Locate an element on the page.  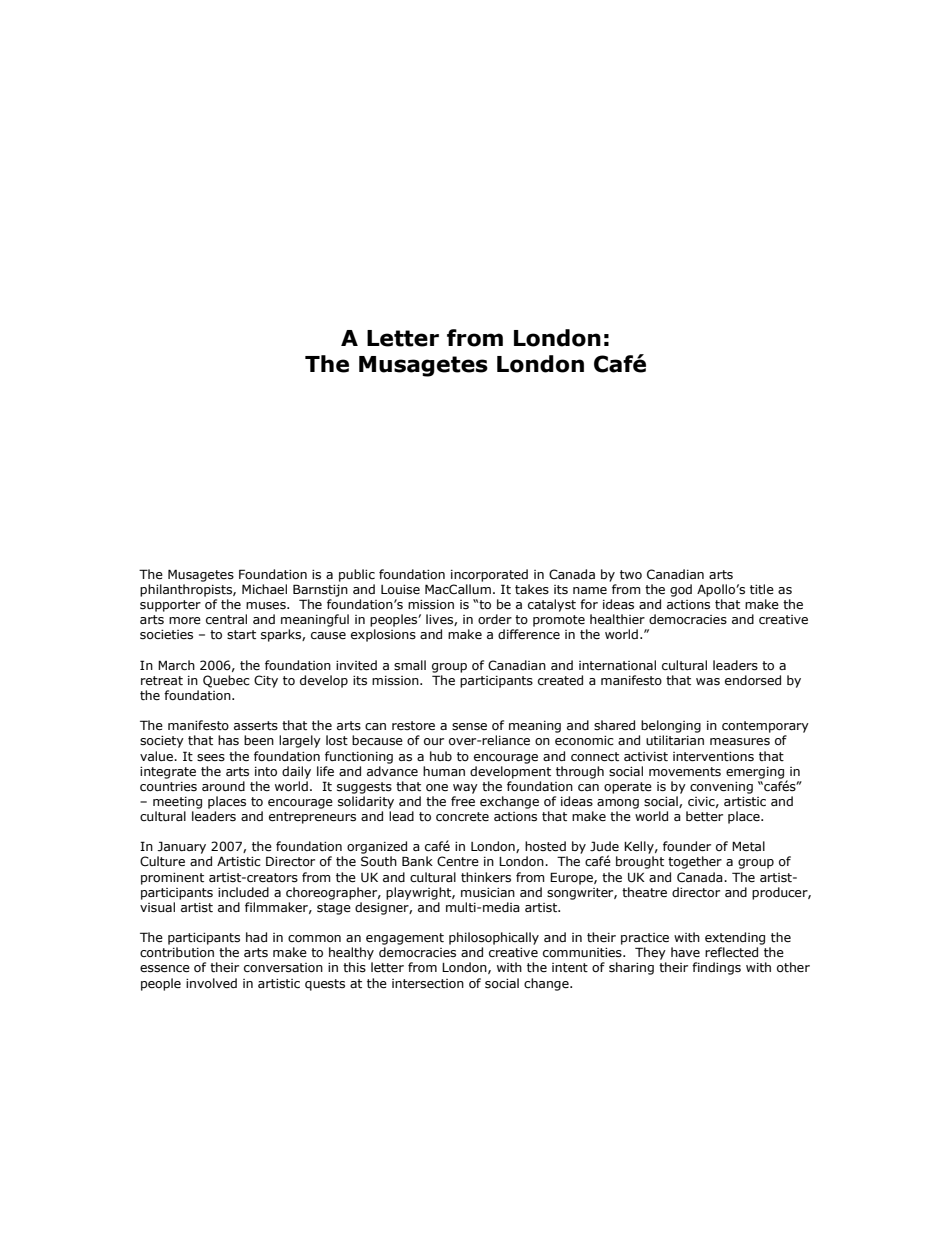
theatre is located at coordinates (644, 892).
